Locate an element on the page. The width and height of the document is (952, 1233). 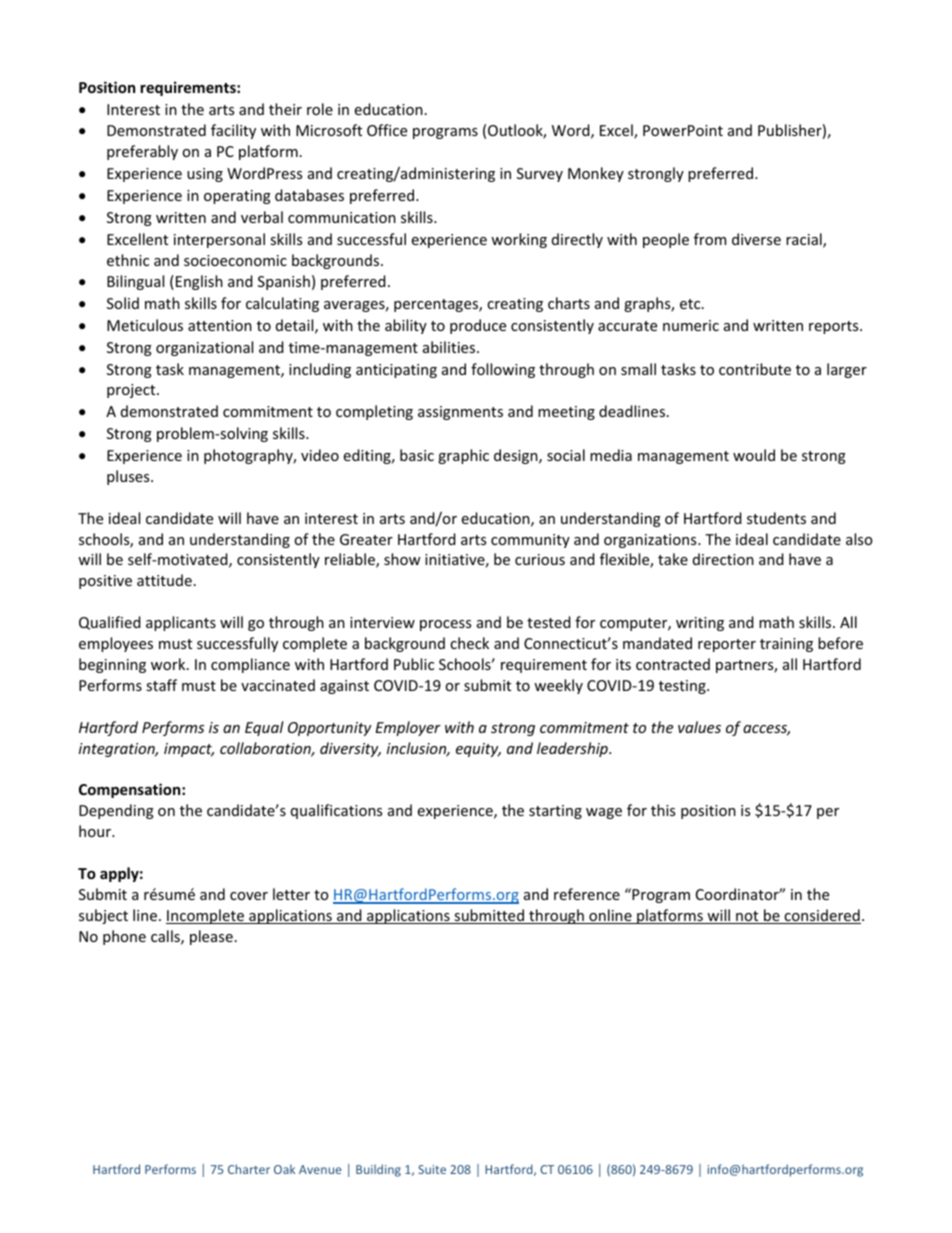
Charter is located at coordinates (249, 1169).
